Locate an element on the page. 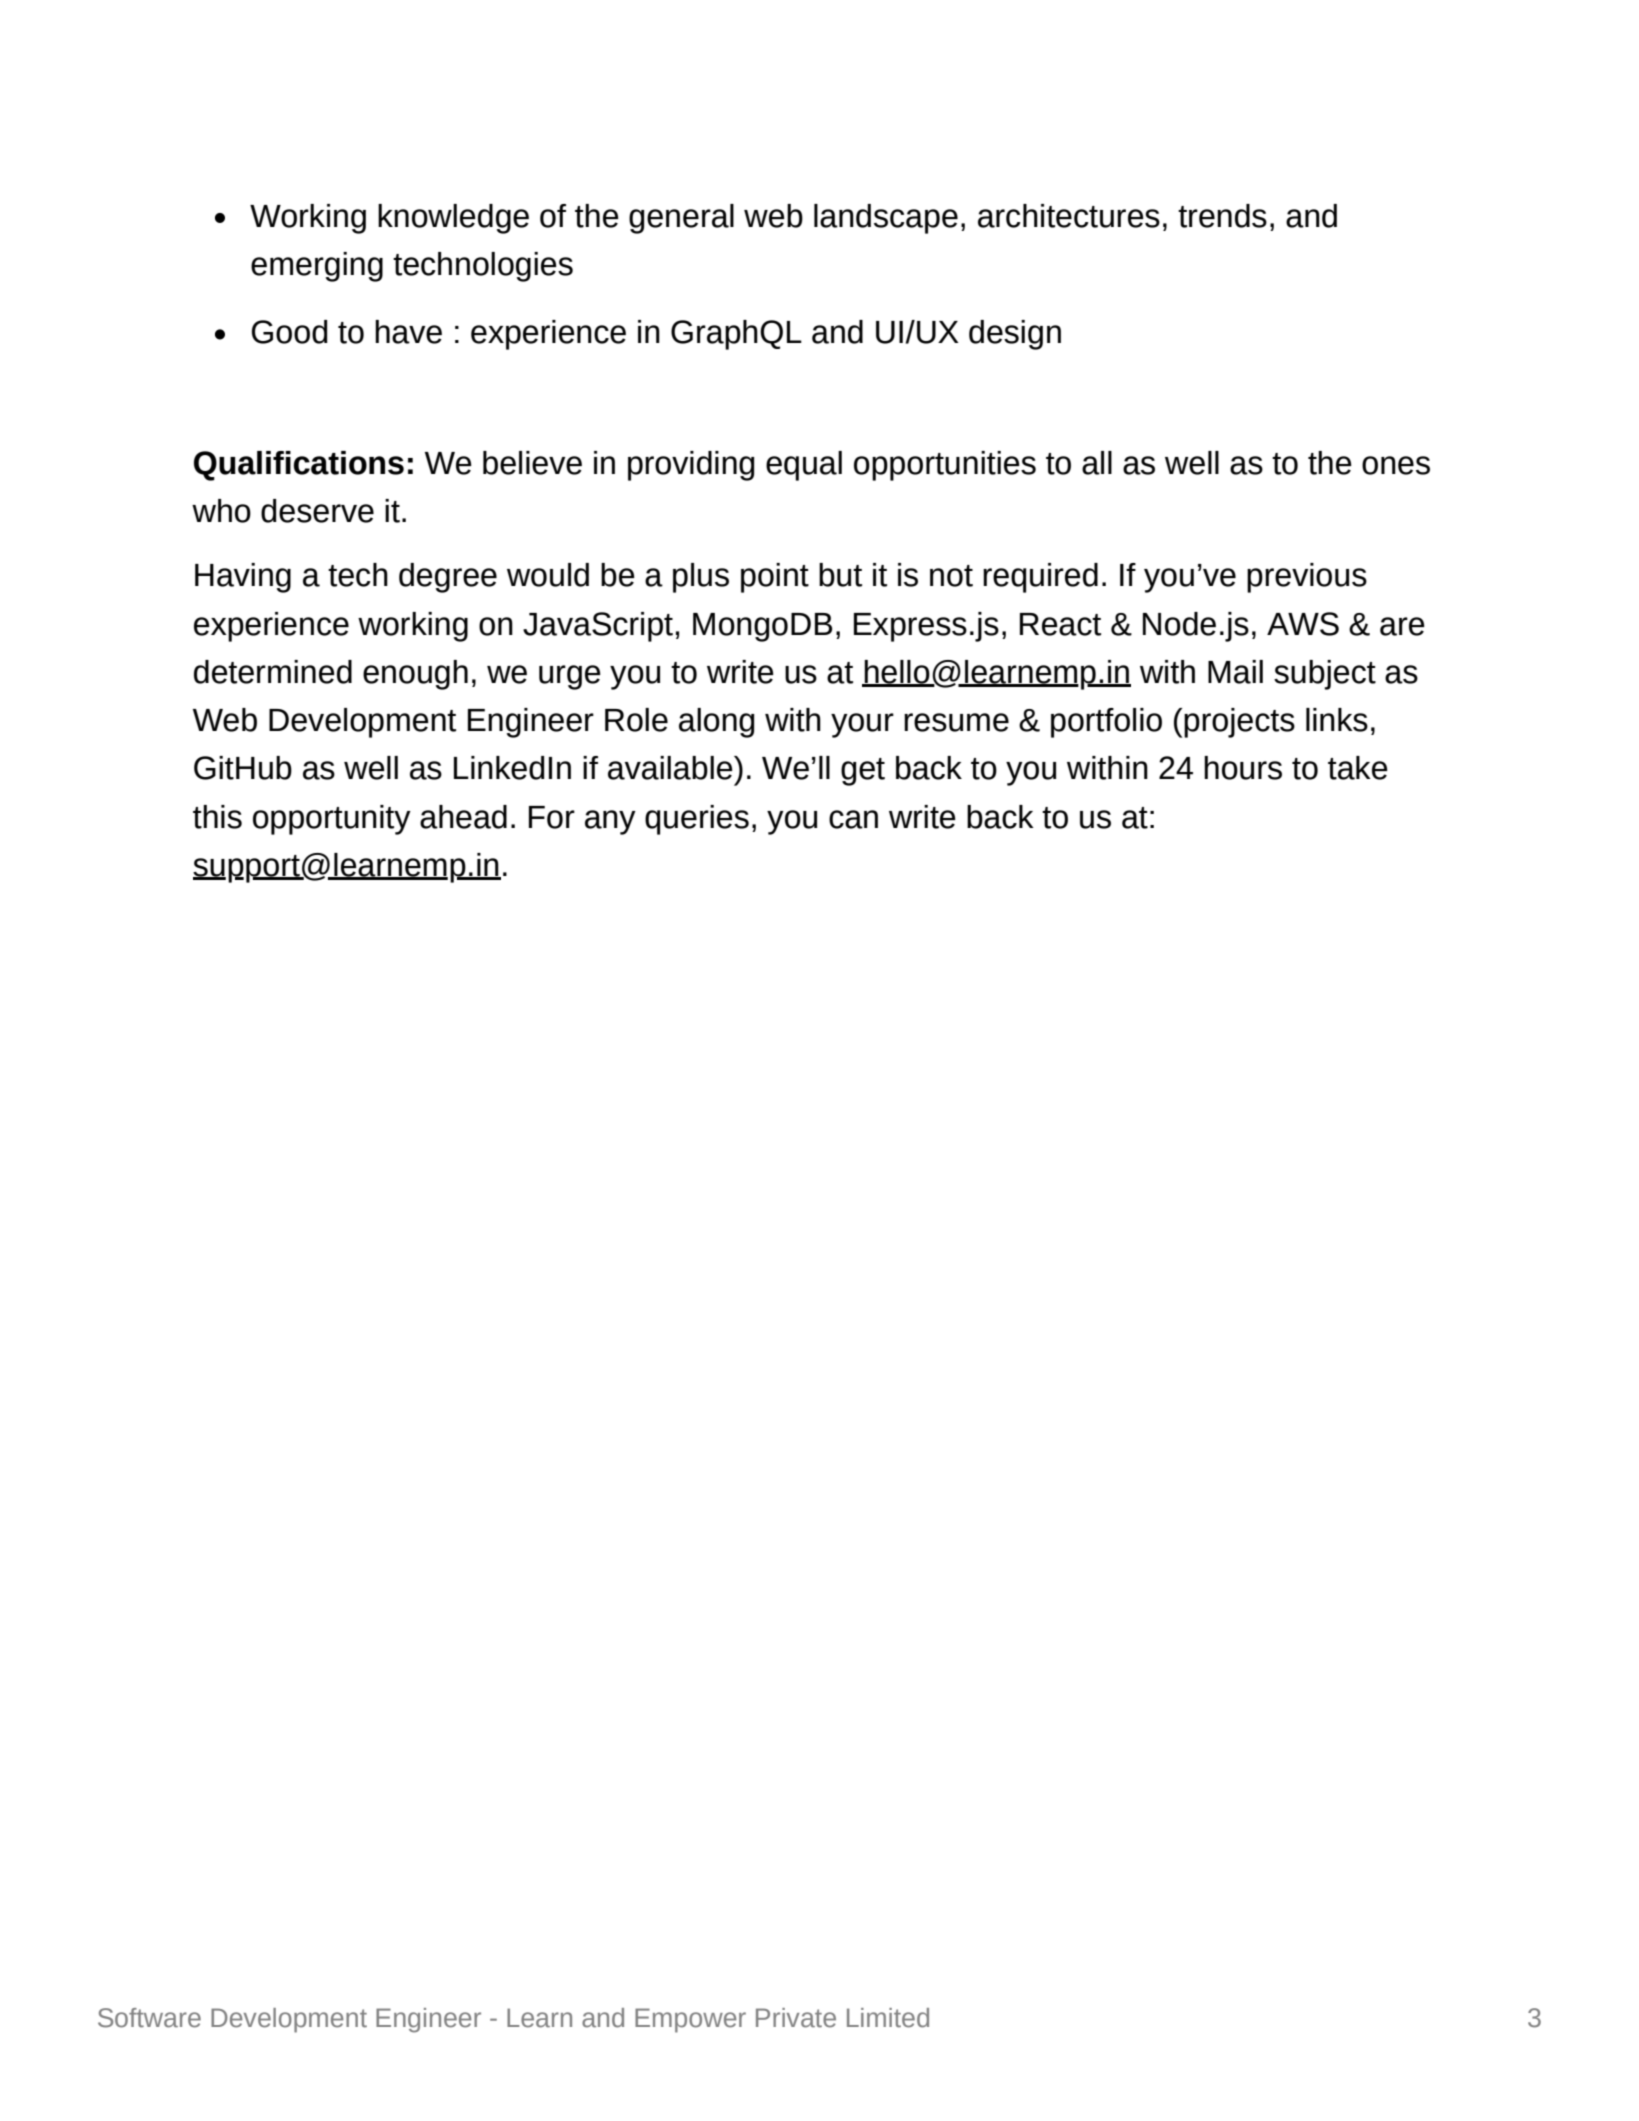  Software is located at coordinates (149, 2018).
